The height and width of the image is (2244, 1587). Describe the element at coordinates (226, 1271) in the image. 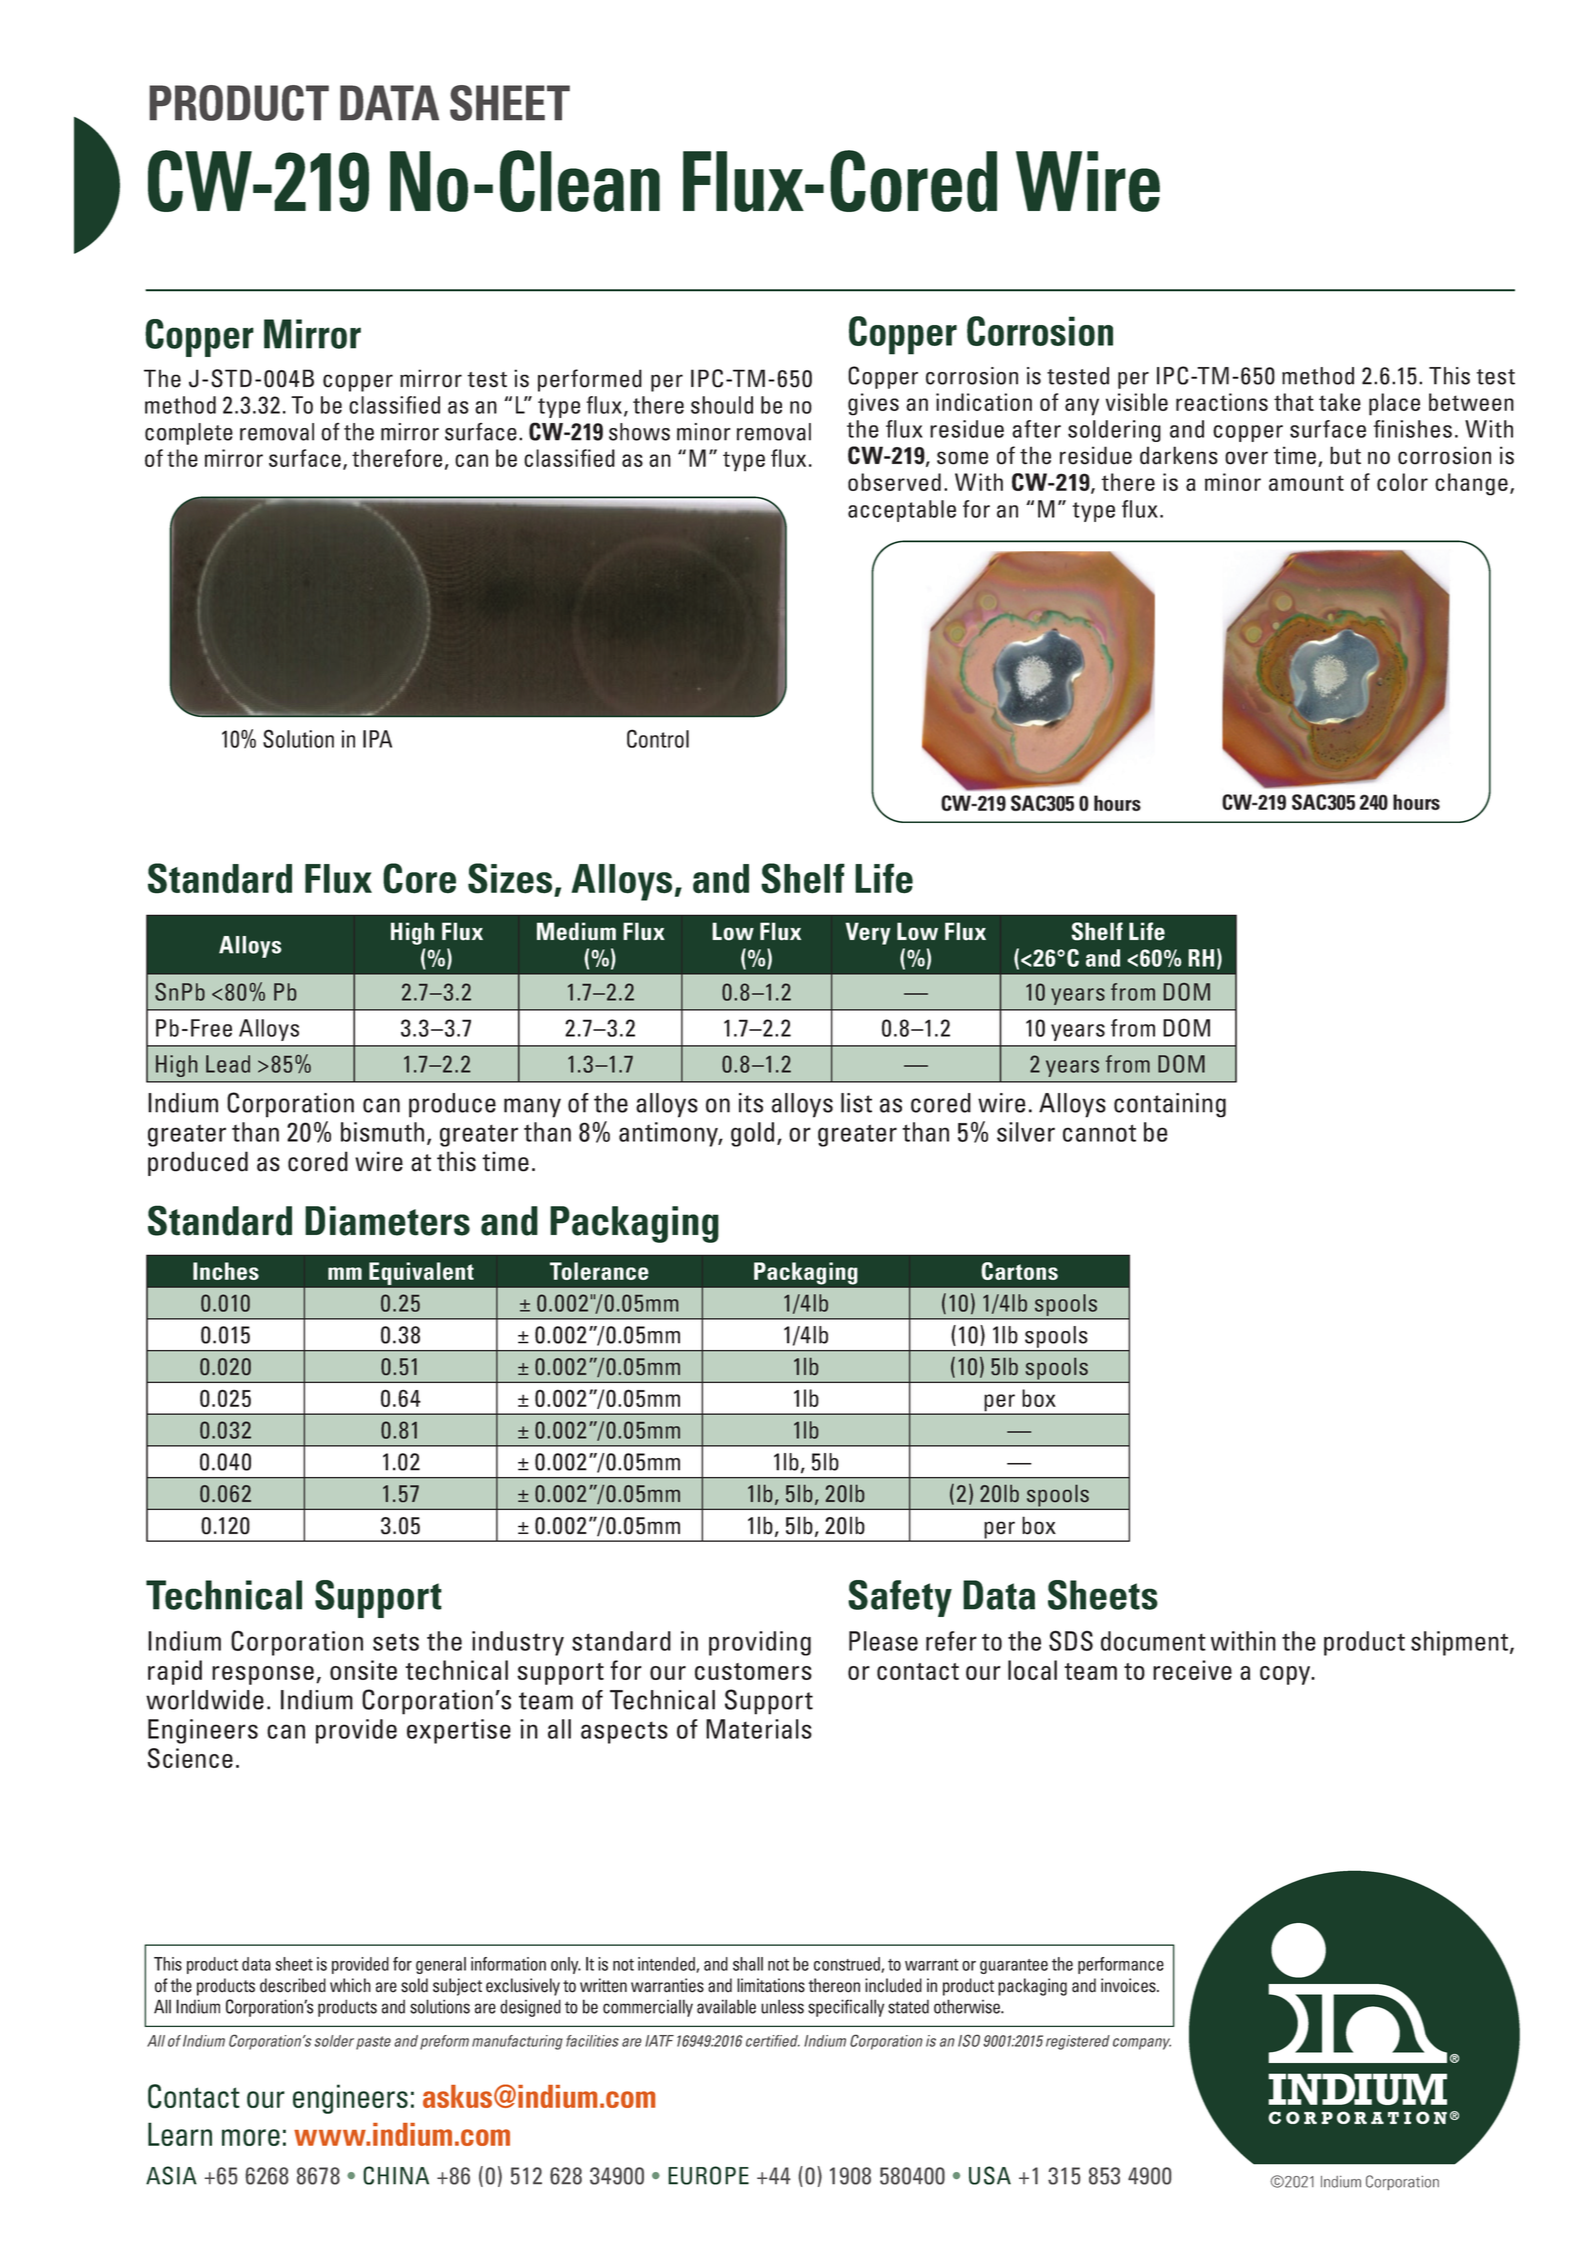

I see `Inches` at that location.
